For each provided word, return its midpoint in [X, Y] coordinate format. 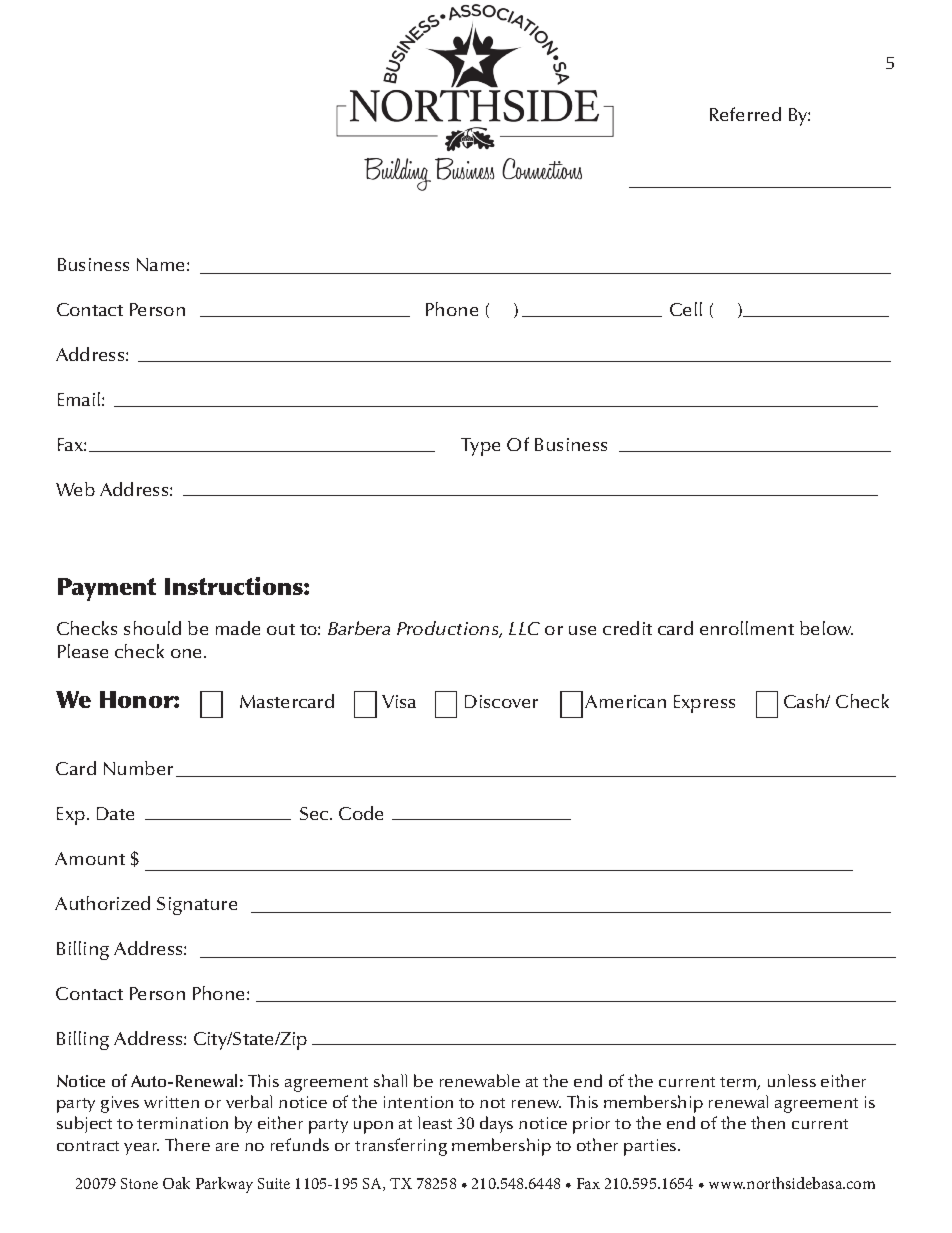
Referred [745, 114]
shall [390, 1080]
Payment [107, 589]
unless [792, 1080]
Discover [501, 701]
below [826, 628]
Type [480, 447]
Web [75, 489]
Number [138, 768]
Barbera [359, 628]
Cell [686, 309]
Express [704, 704]
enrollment [747, 628]
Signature [197, 906]
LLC [524, 628]
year [141, 1149]
